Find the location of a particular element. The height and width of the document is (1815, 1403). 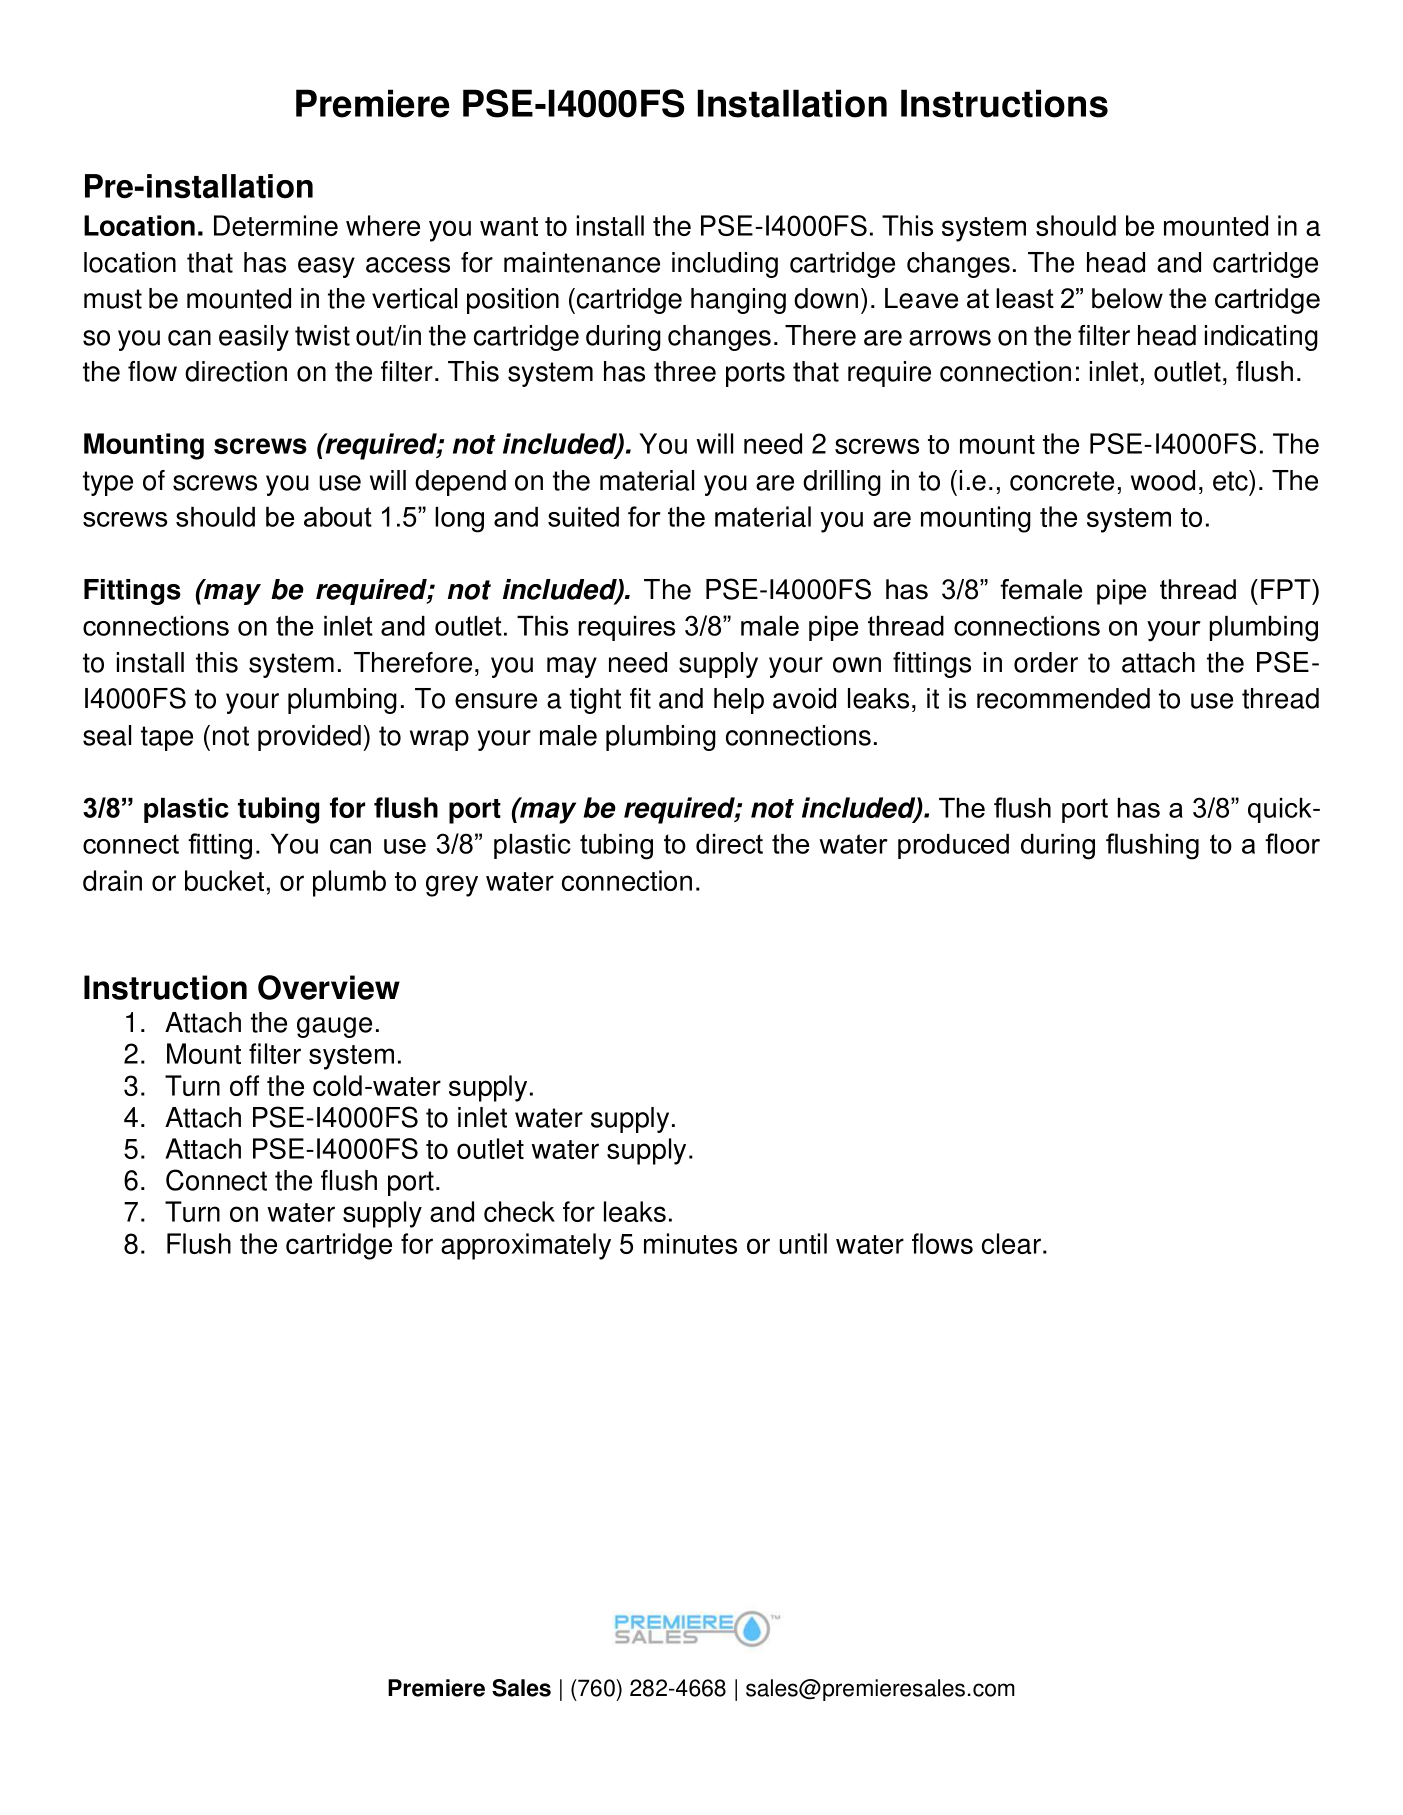

wood is located at coordinates (1163, 480).
